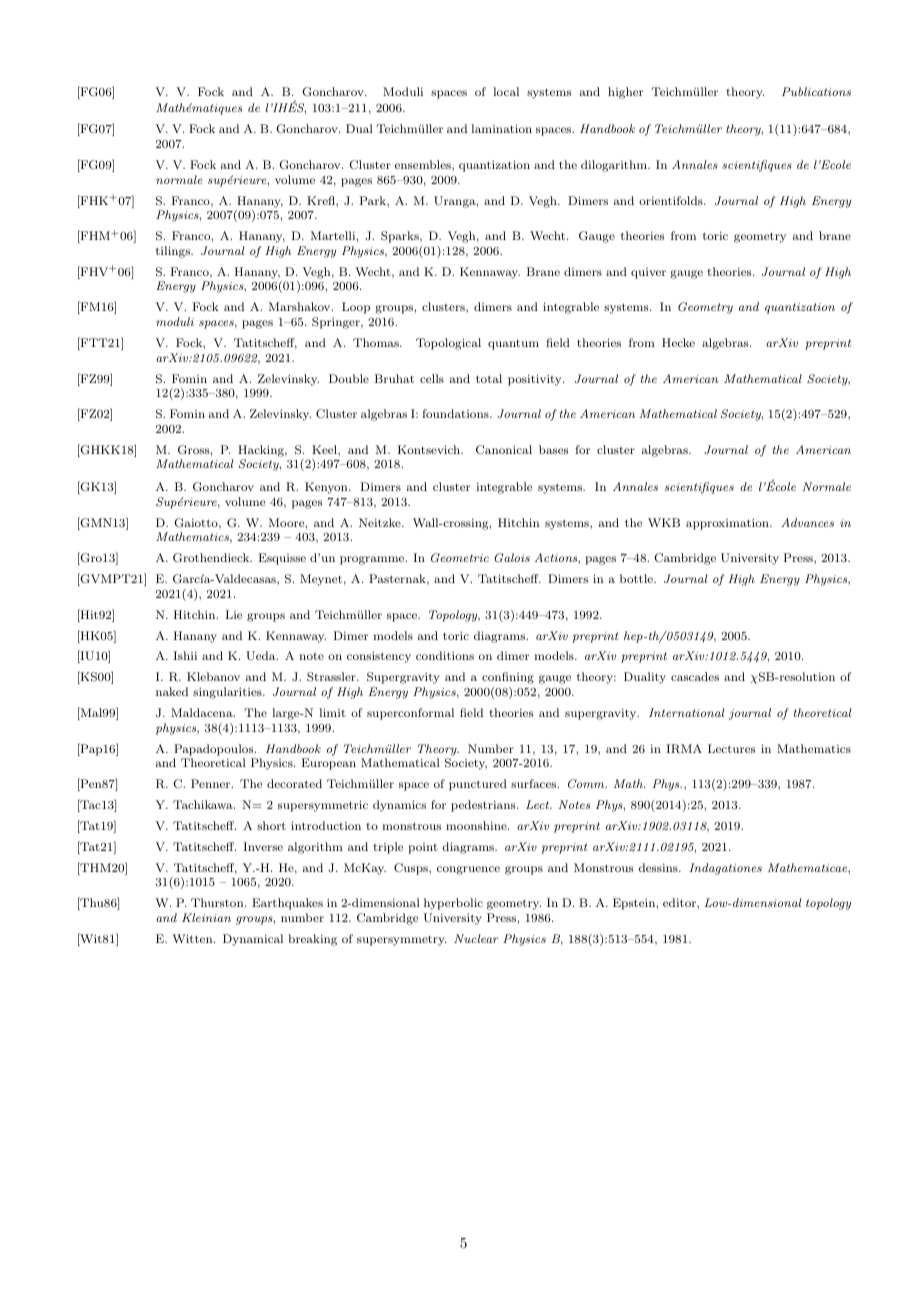 This document has height=1308, width=924. Describe the element at coordinates (262, 656) in the document. I see `Ueda` at that location.
